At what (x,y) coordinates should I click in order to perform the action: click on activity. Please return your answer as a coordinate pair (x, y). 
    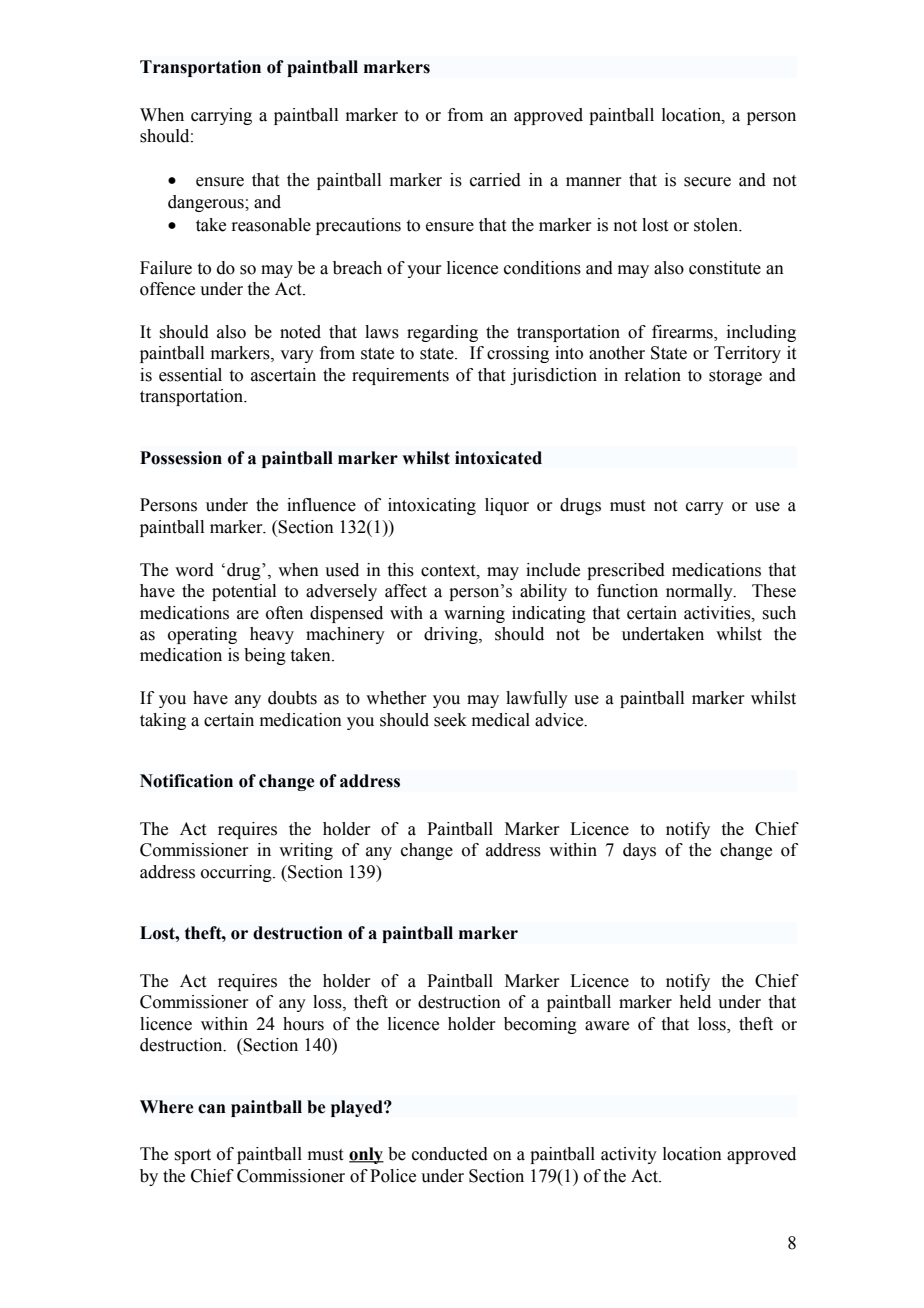
    Looking at the image, I should click on (629, 1155).
